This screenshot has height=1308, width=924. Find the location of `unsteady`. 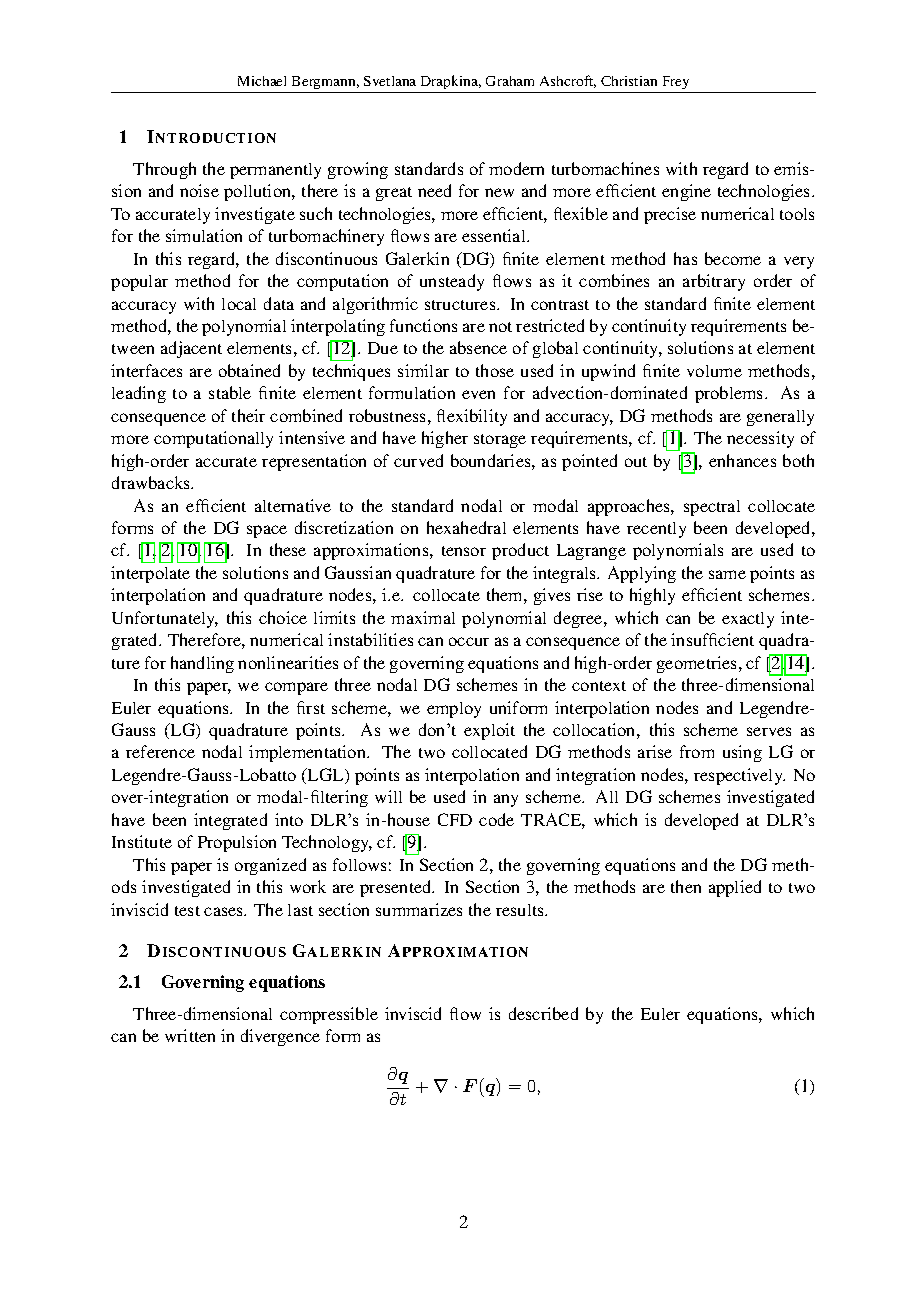

unsteady is located at coordinates (452, 282).
